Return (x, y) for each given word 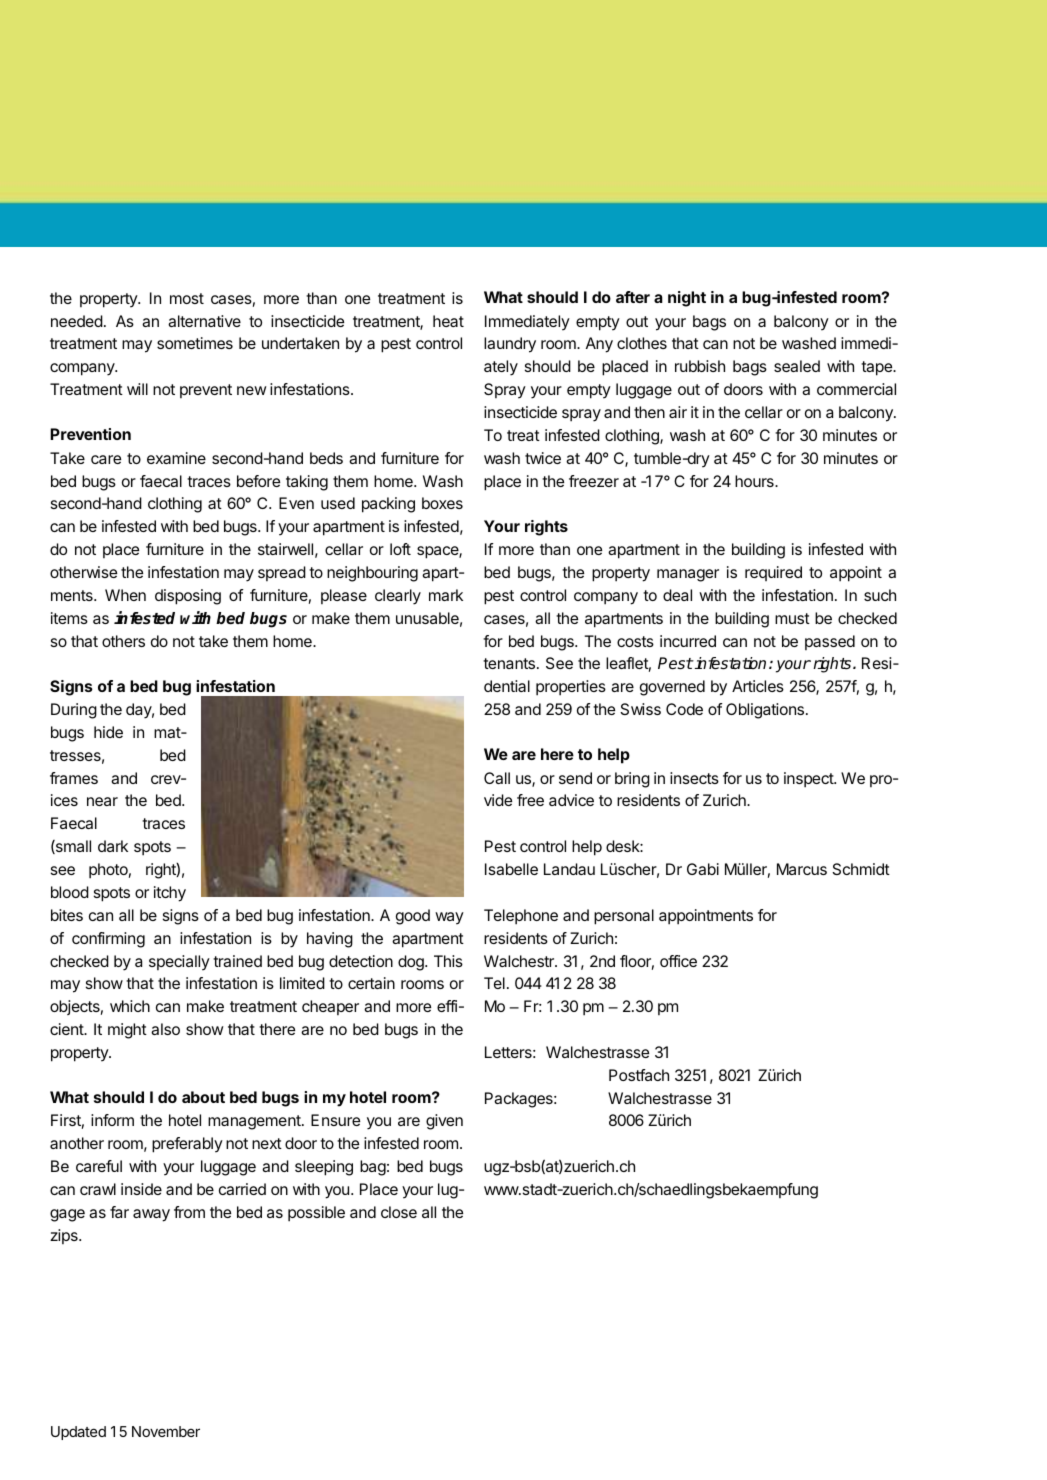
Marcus (802, 869)
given (444, 1122)
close (399, 1212)
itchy (170, 894)
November (166, 1431)
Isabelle (511, 869)
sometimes (195, 343)
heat (448, 321)
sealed (797, 366)
